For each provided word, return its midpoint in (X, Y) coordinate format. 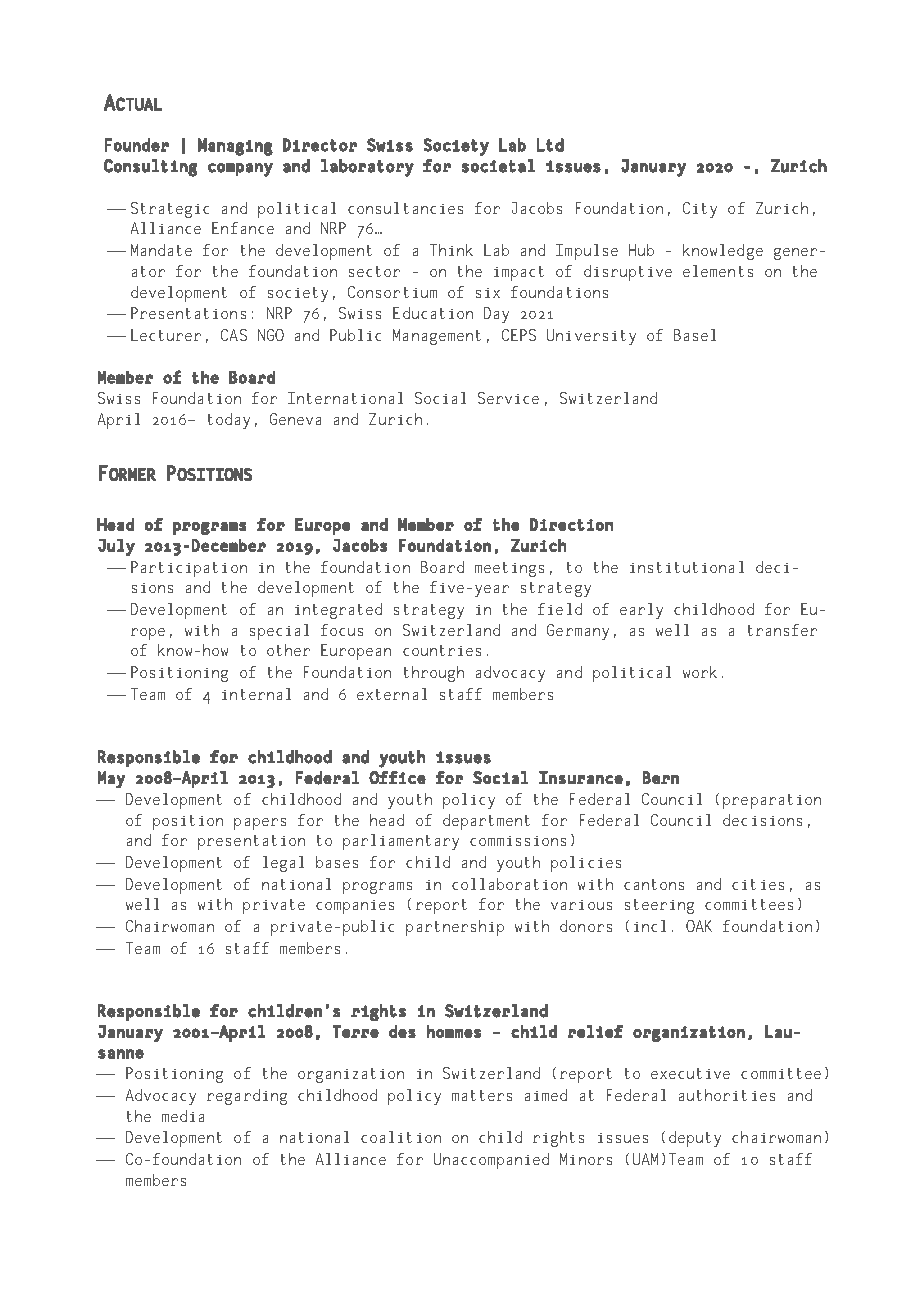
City (700, 210)
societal (498, 166)
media (183, 1116)
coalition (401, 1137)
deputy (695, 1139)
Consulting (150, 168)
